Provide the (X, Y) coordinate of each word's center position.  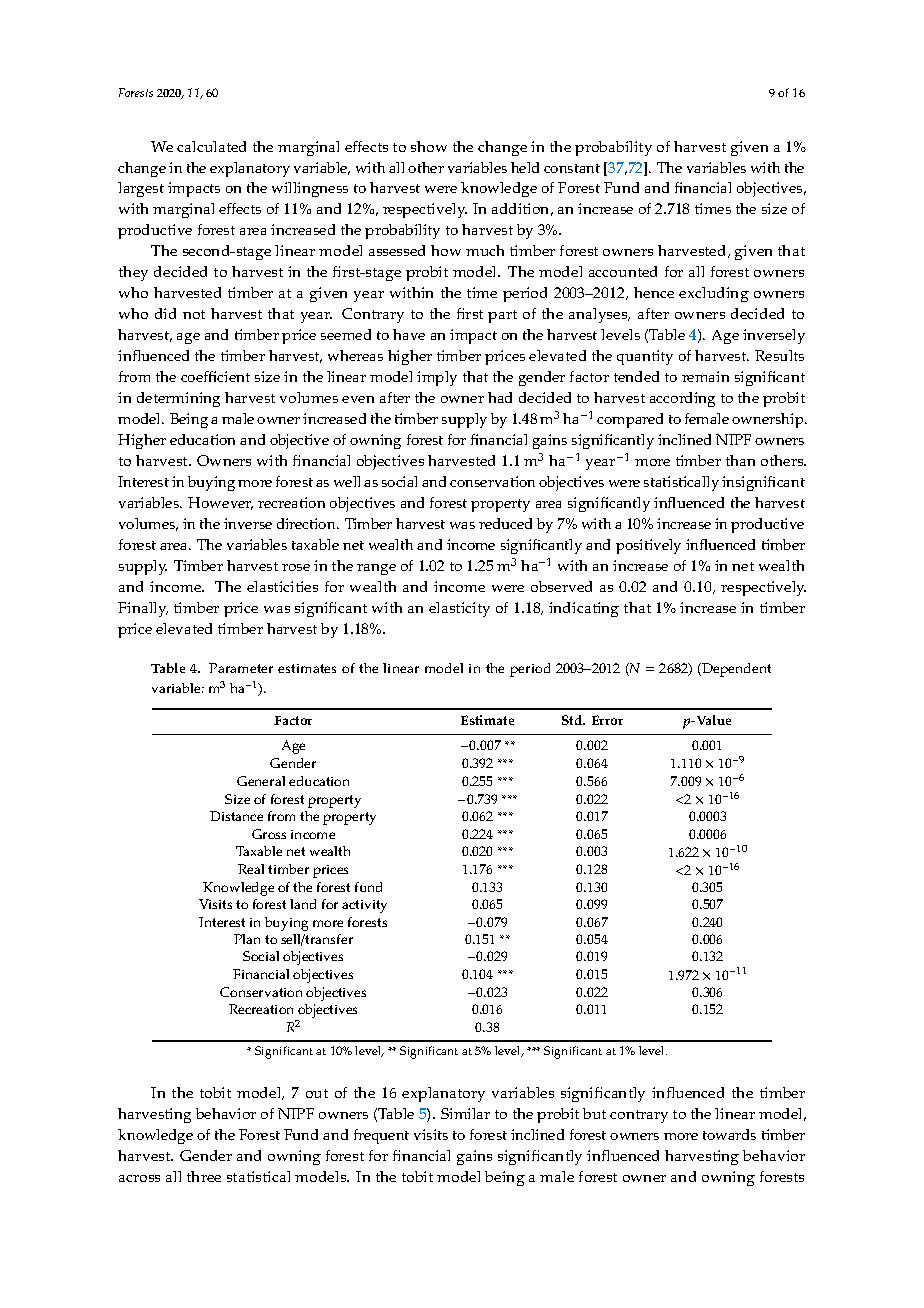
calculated (211, 146)
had (500, 397)
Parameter (241, 668)
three (204, 1176)
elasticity (459, 609)
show (429, 146)
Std (573, 720)
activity (364, 906)
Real (251, 869)
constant (572, 168)
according (682, 399)
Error (607, 720)
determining (178, 399)
